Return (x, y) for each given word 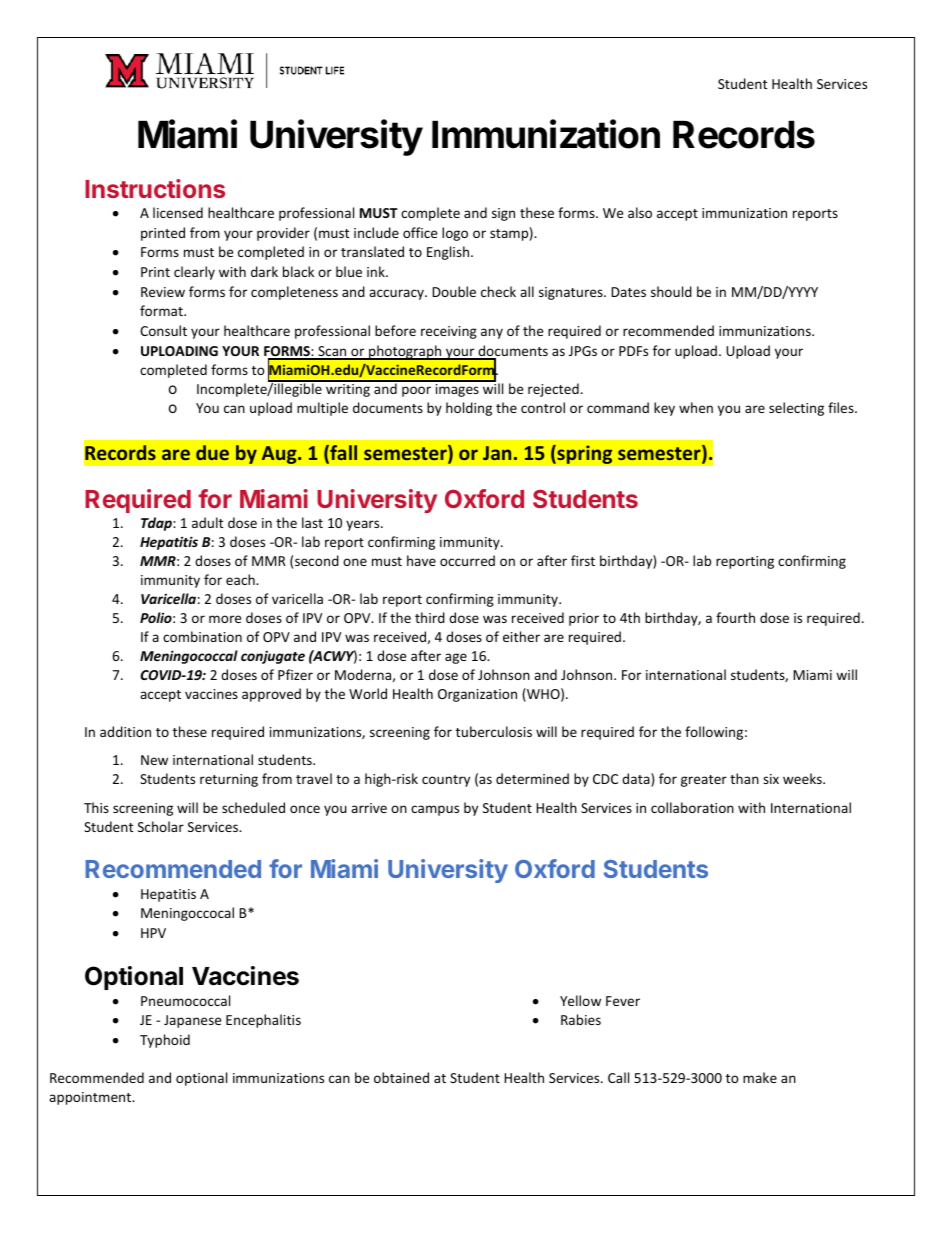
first (583, 560)
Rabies (581, 1019)
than (744, 778)
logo (455, 234)
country (446, 781)
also (640, 212)
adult (207, 522)
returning (229, 780)
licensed (178, 212)
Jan (497, 453)
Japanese (192, 1021)
